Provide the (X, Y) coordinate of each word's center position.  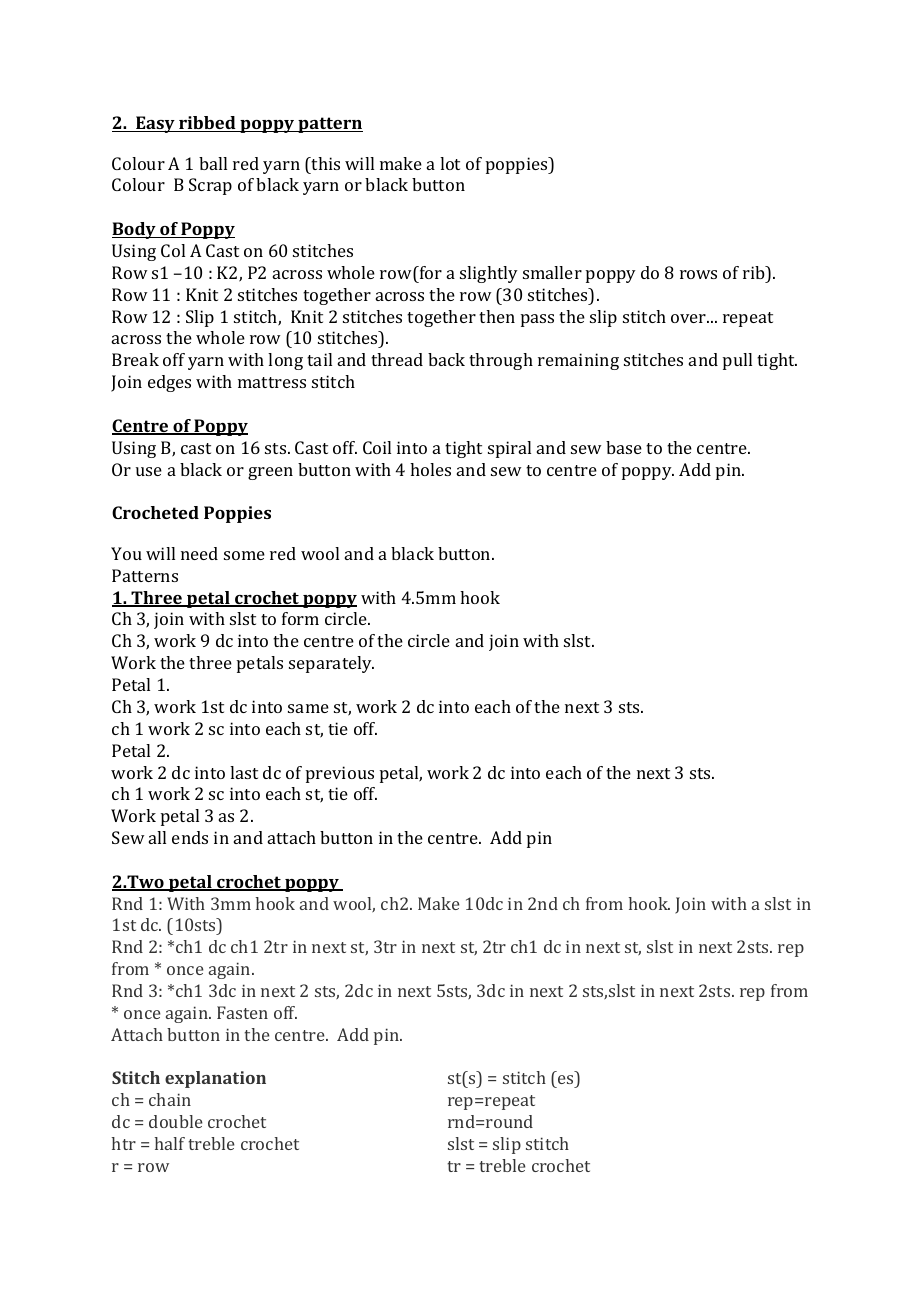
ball (213, 163)
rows (698, 274)
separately (331, 664)
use (149, 471)
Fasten (242, 1012)
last (244, 772)
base (624, 447)
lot (450, 163)
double (176, 1121)
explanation (215, 1079)
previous (340, 774)
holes (430, 469)
